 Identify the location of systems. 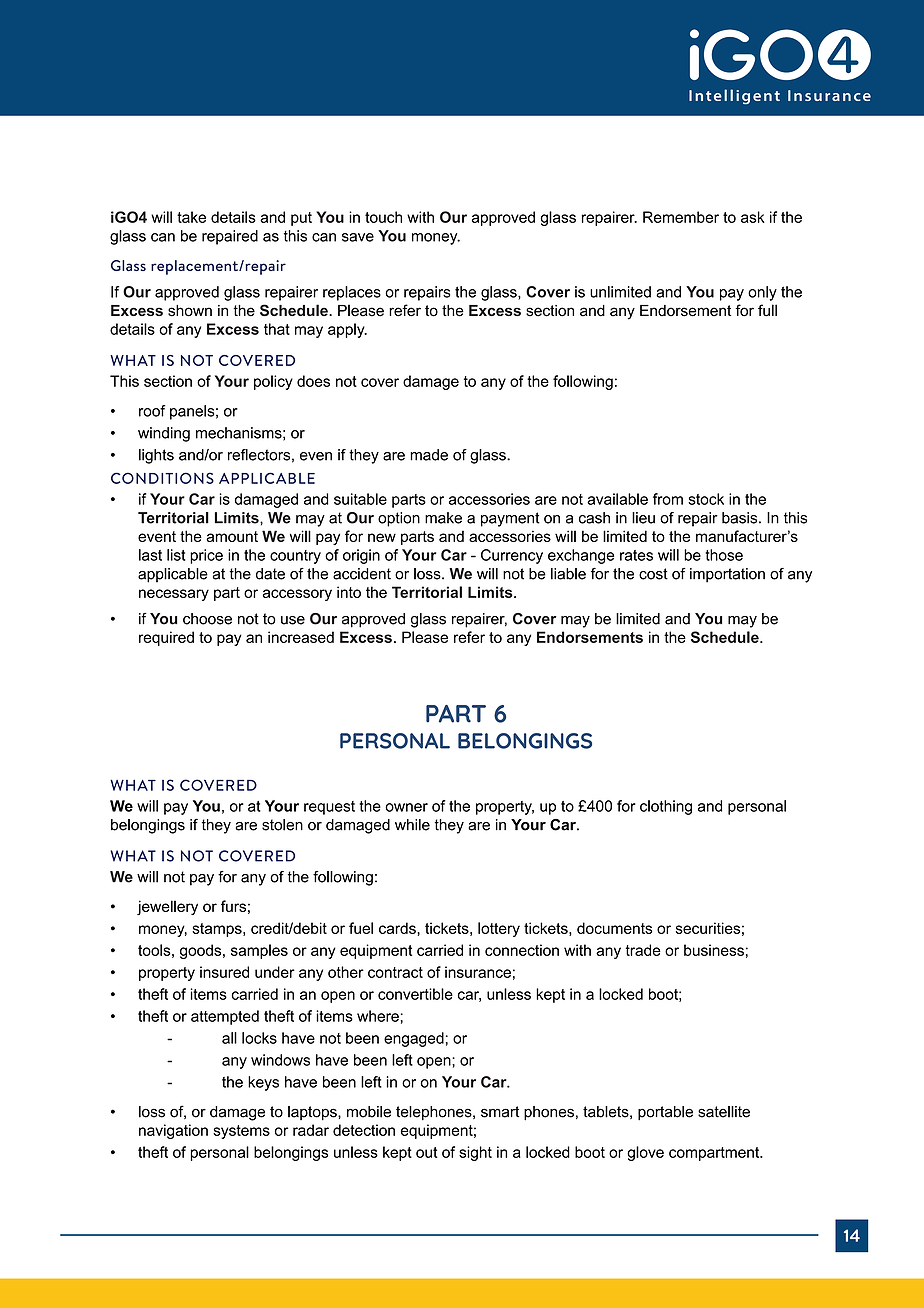
(241, 1132).
